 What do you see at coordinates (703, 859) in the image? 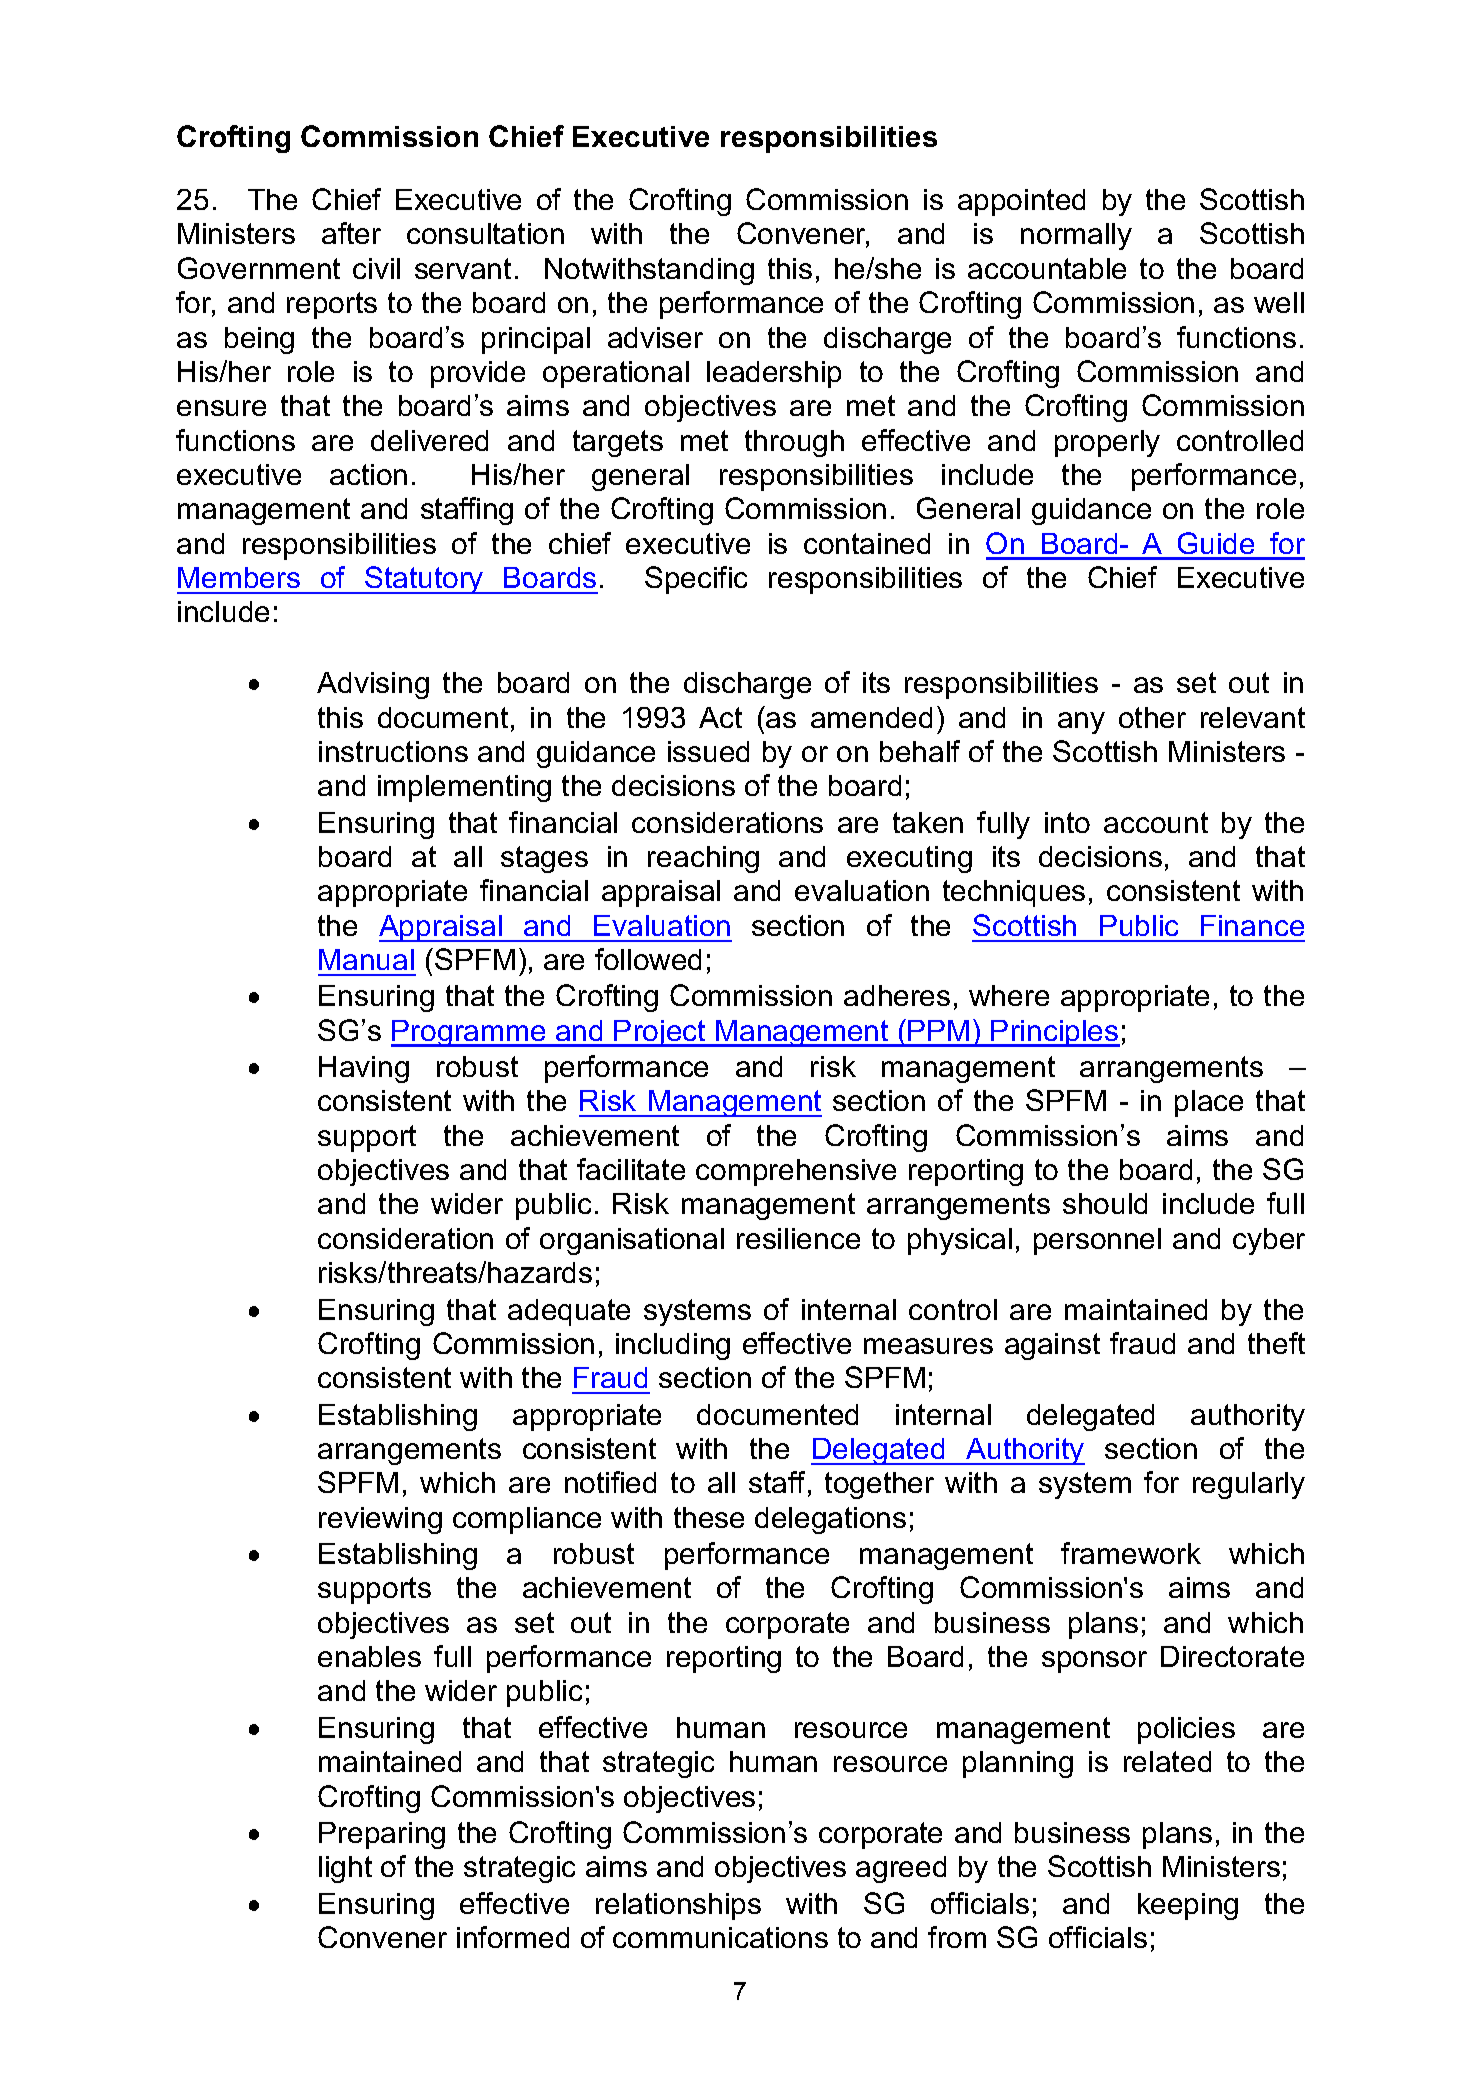
I see `reaching` at bounding box center [703, 859].
